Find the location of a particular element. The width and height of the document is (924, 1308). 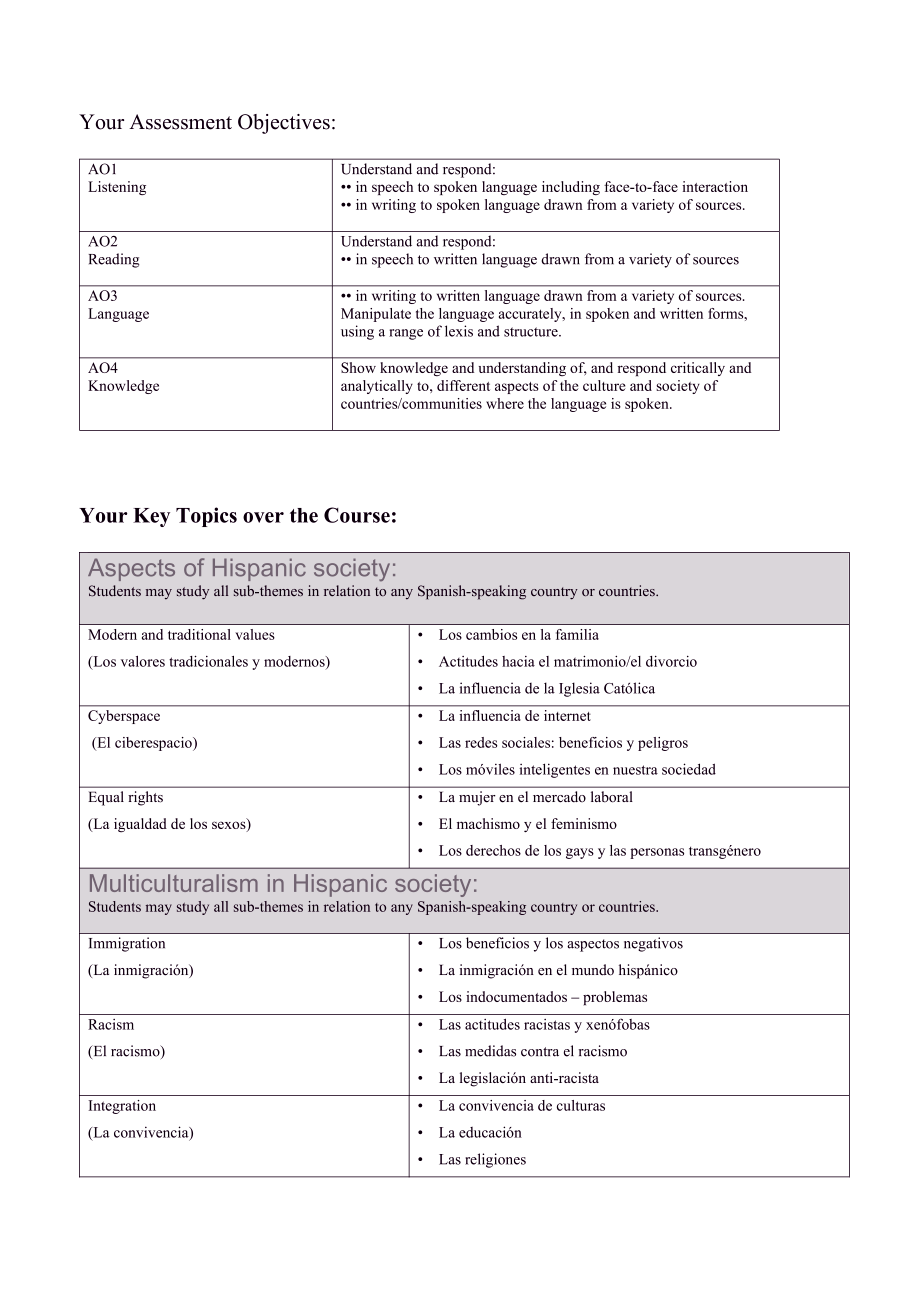

Topics is located at coordinates (206, 517).
